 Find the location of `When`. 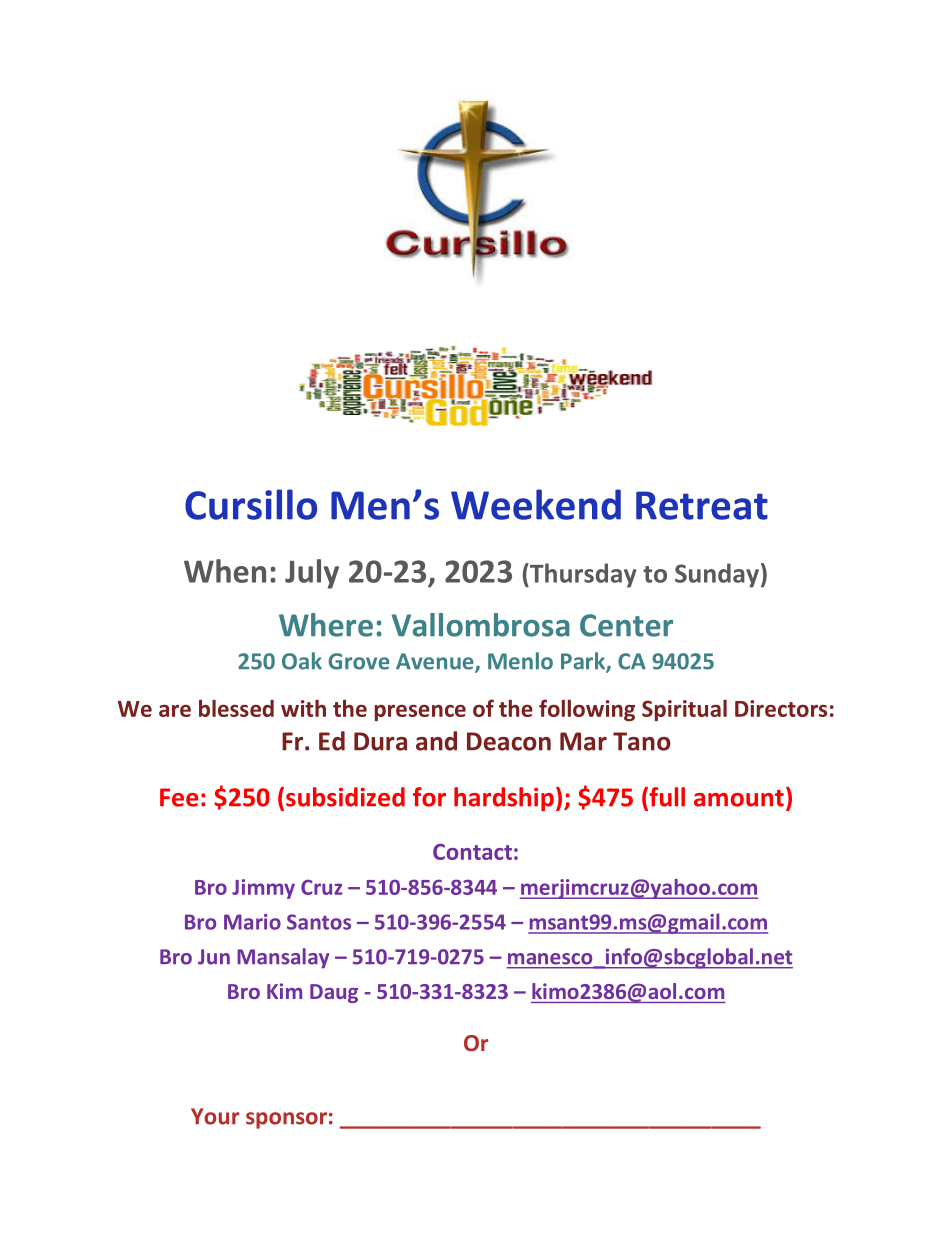

When is located at coordinates (225, 571).
